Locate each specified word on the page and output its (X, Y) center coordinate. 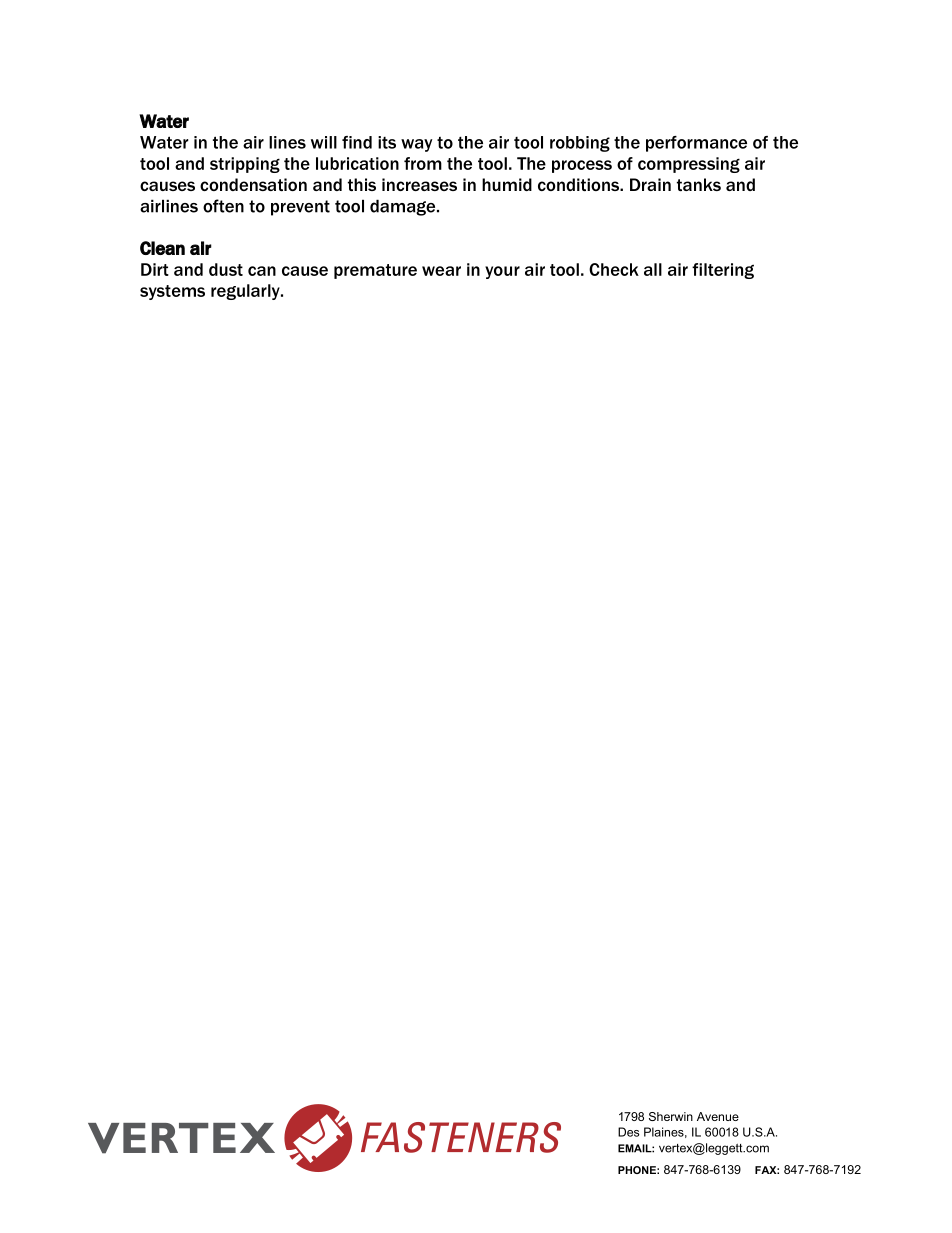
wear (441, 271)
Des (629, 1132)
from (423, 163)
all (653, 269)
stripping (245, 165)
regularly (246, 292)
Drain (650, 184)
